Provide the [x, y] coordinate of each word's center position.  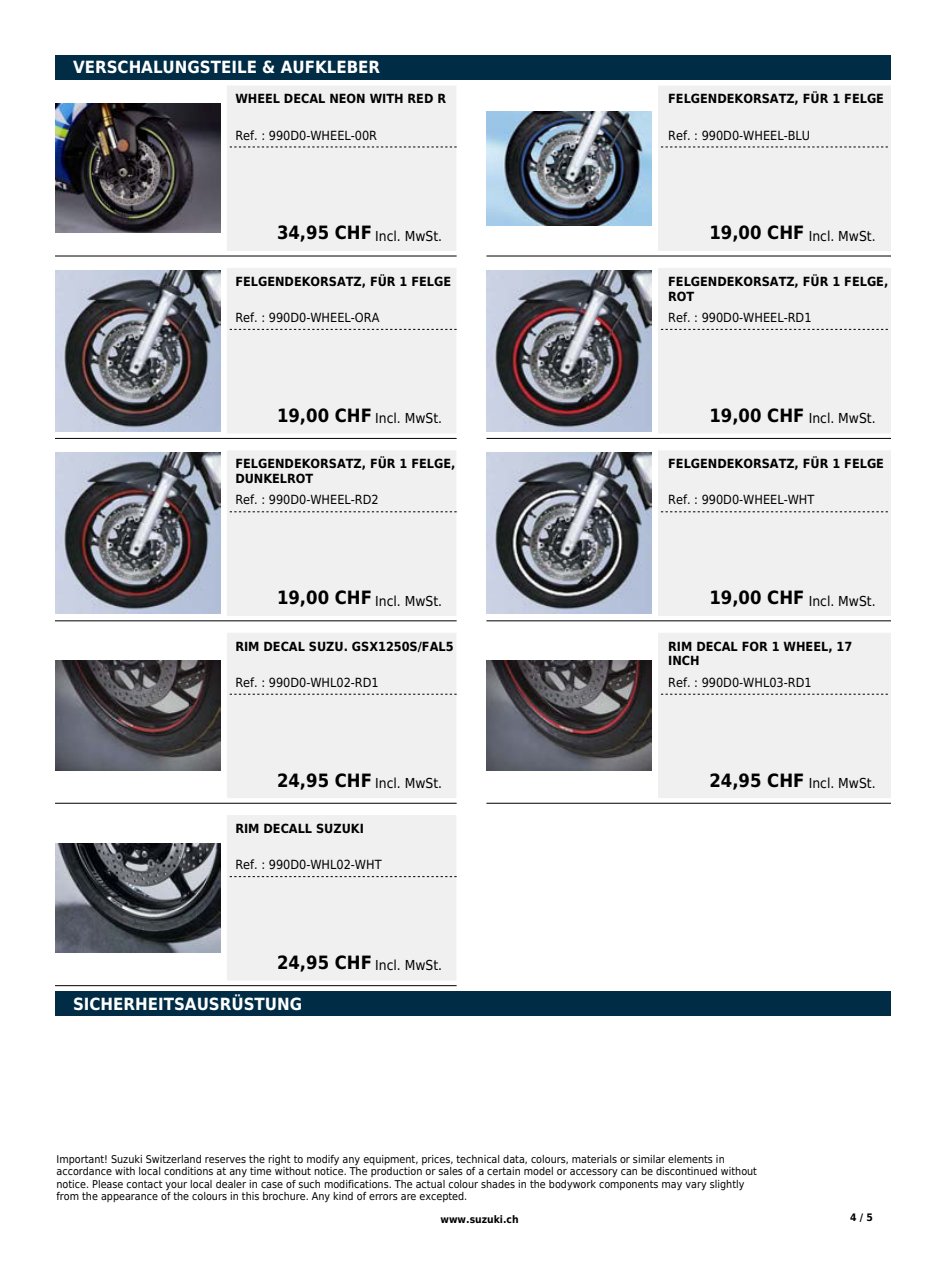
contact [144, 1184]
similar [649, 1159]
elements [690, 1159]
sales [450, 1171]
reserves [225, 1160]
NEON [347, 98]
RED [420, 98]
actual [430, 1184]
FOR [755, 646]
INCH [684, 660]
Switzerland [173, 1159]
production [396, 1172]
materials [594, 1159]
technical [478, 1159]
